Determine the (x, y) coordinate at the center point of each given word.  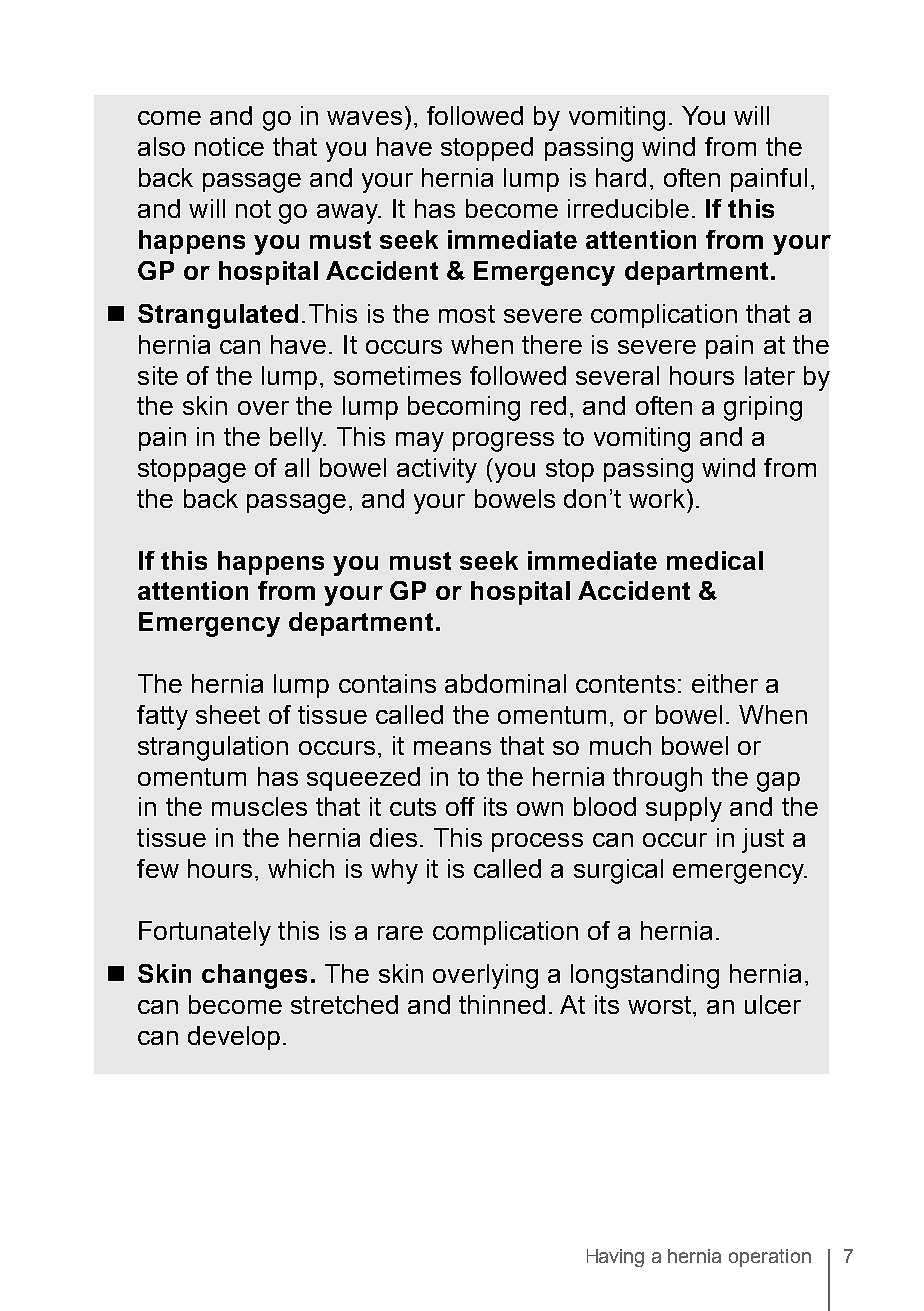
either (725, 683)
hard (621, 177)
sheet (228, 714)
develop (234, 1038)
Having (615, 1258)
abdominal (505, 683)
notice (229, 146)
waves (364, 118)
